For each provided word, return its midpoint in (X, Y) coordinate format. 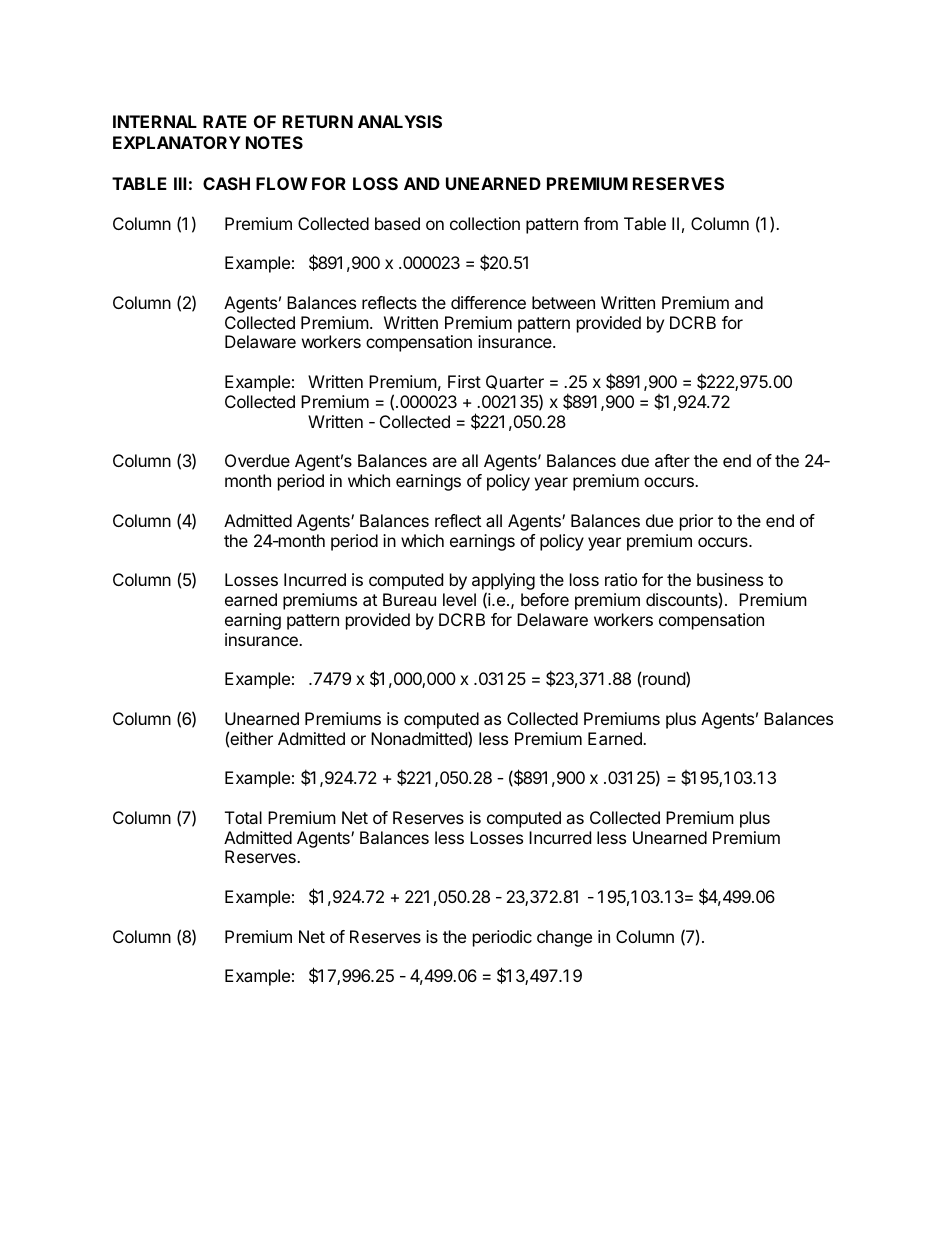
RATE (225, 121)
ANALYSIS (400, 121)
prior (696, 522)
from (601, 223)
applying (503, 583)
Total (243, 817)
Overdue (257, 460)
